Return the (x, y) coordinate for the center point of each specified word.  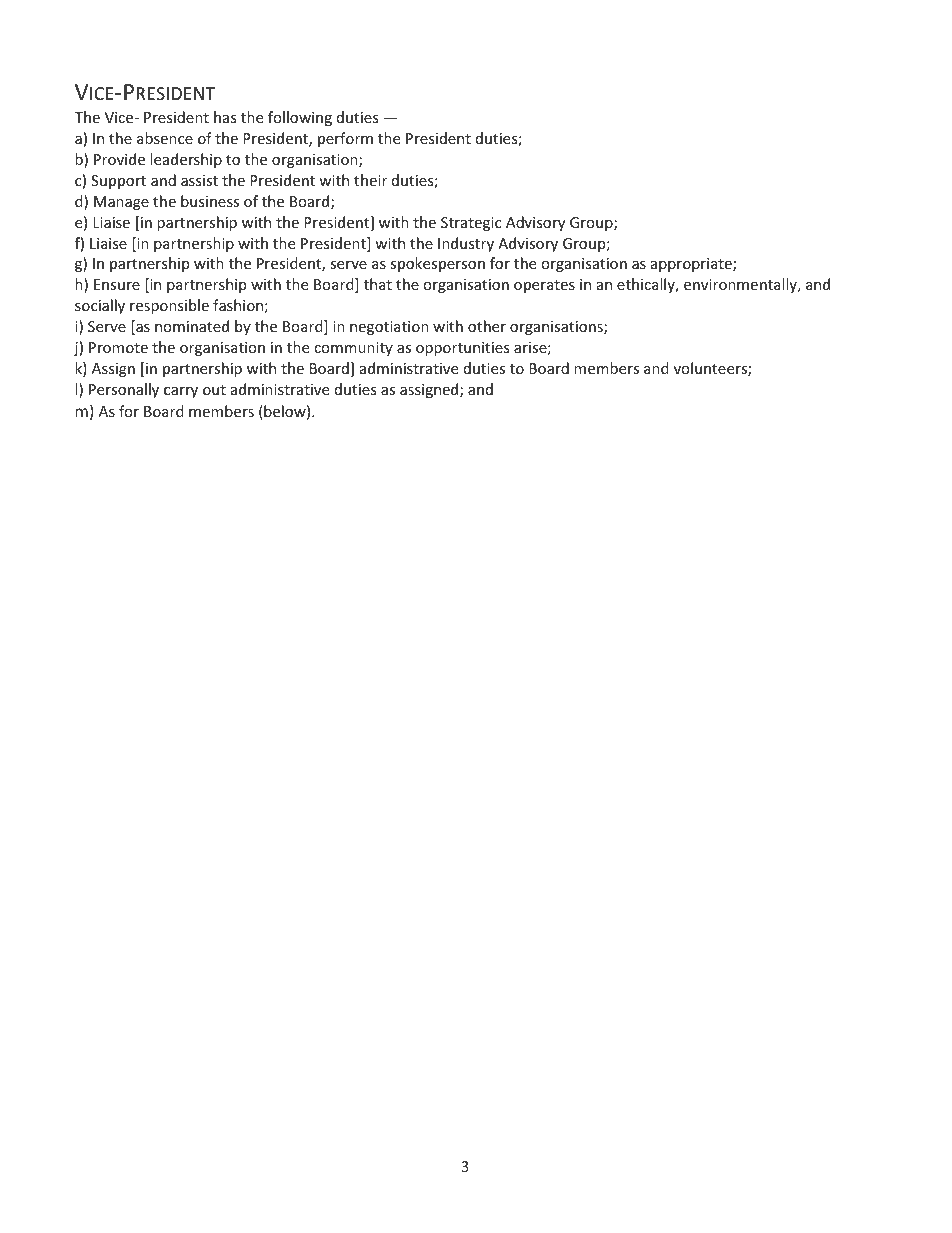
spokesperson (437, 264)
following (300, 118)
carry (181, 392)
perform (345, 139)
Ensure (117, 284)
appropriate (692, 265)
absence (165, 138)
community (353, 349)
